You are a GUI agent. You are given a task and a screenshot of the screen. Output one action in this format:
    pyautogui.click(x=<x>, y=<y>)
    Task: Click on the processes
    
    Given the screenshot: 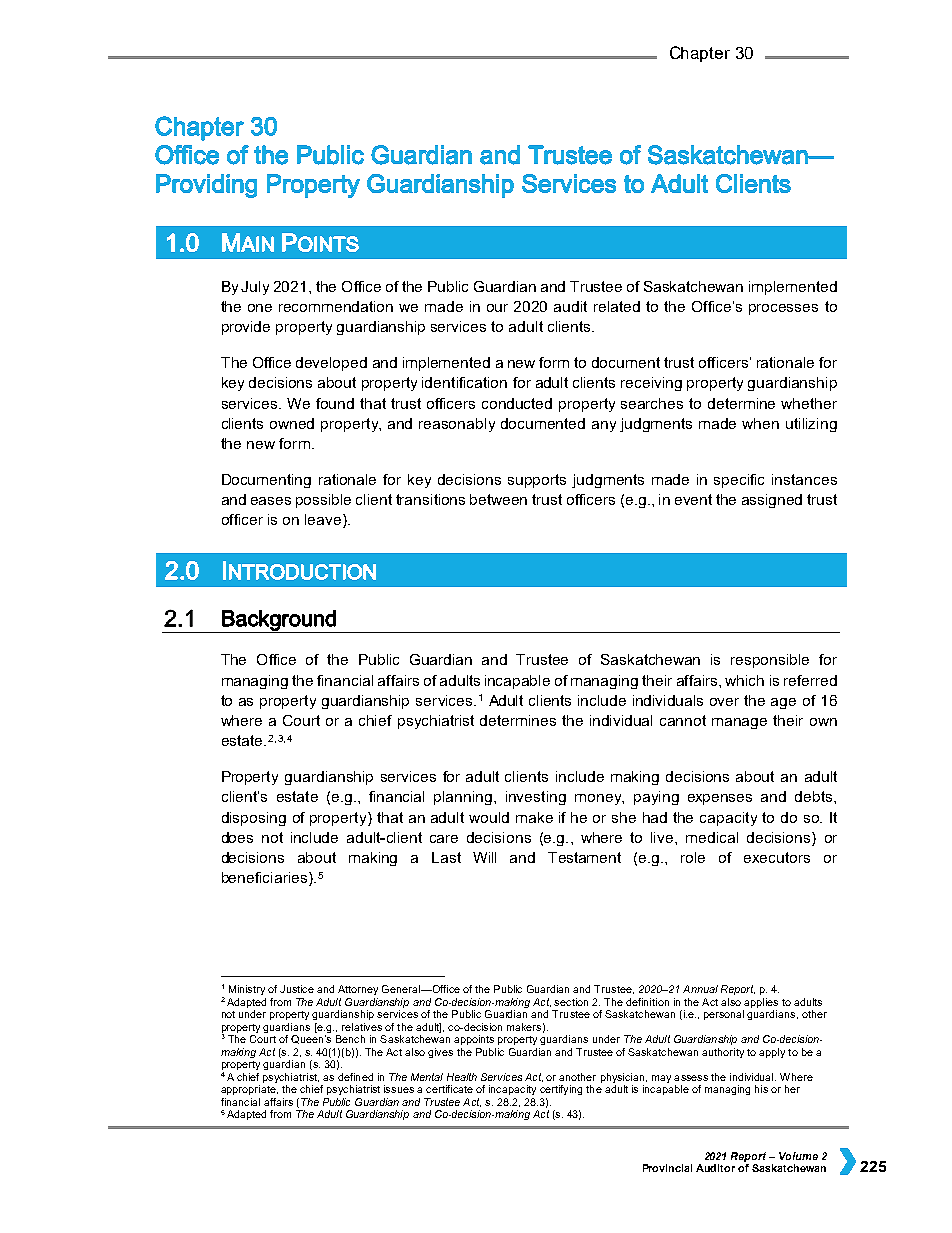 What is the action you would take?
    pyautogui.click(x=783, y=309)
